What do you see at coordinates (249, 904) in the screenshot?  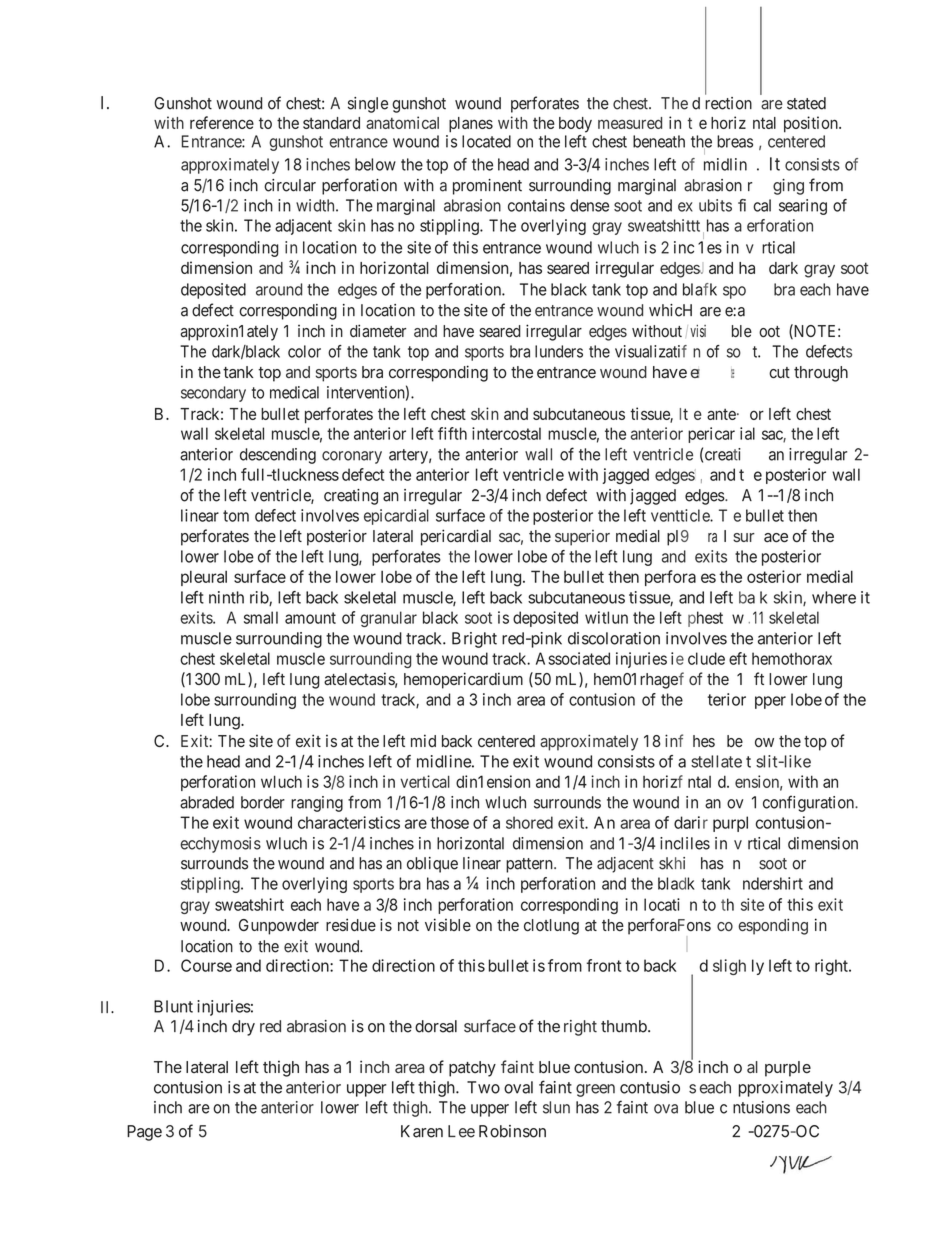 I see `sweatshirt` at bounding box center [249, 904].
